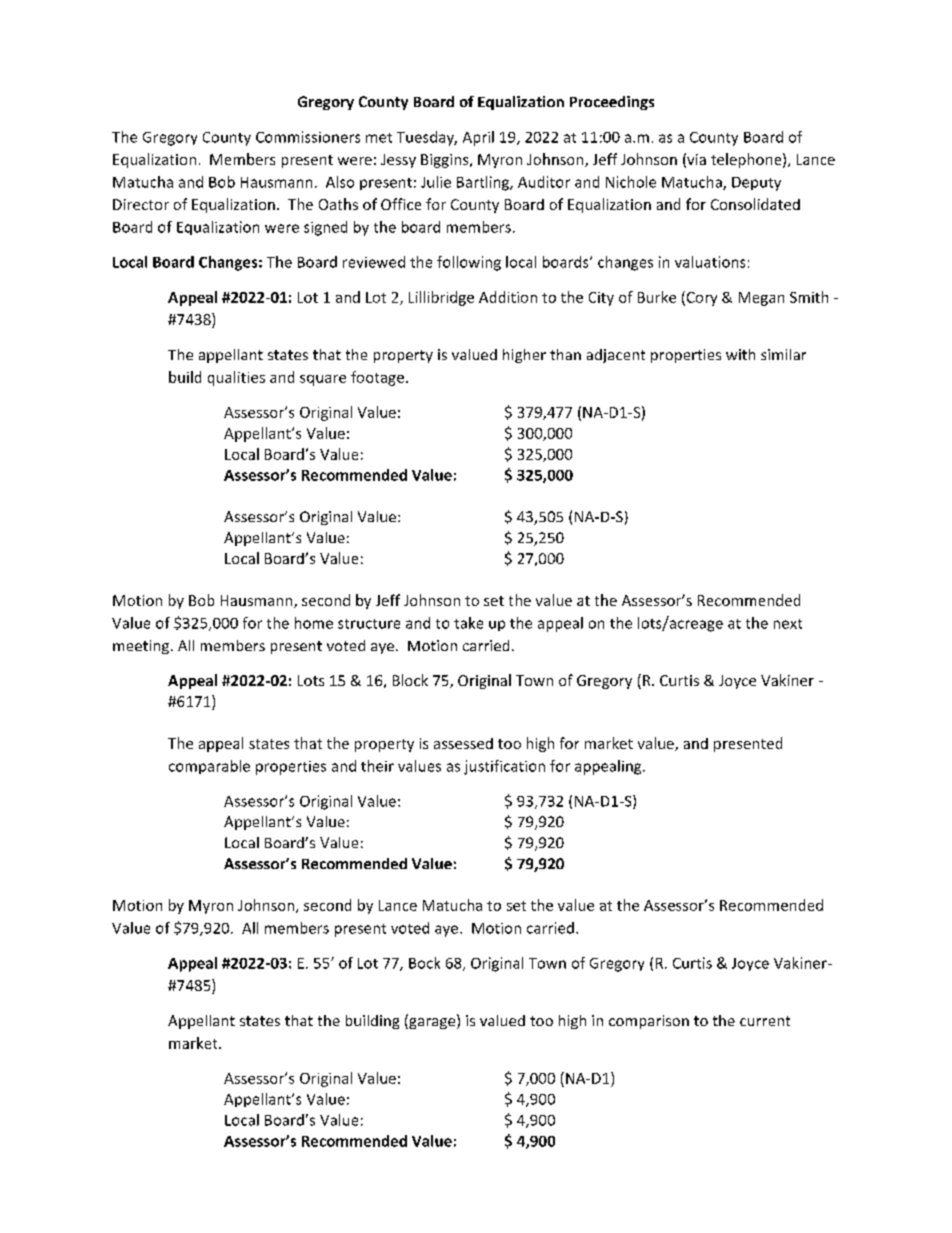 The width and height of the image is (952, 1233). Describe the element at coordinates (314, 623) in the image. I see `home` at that location.
